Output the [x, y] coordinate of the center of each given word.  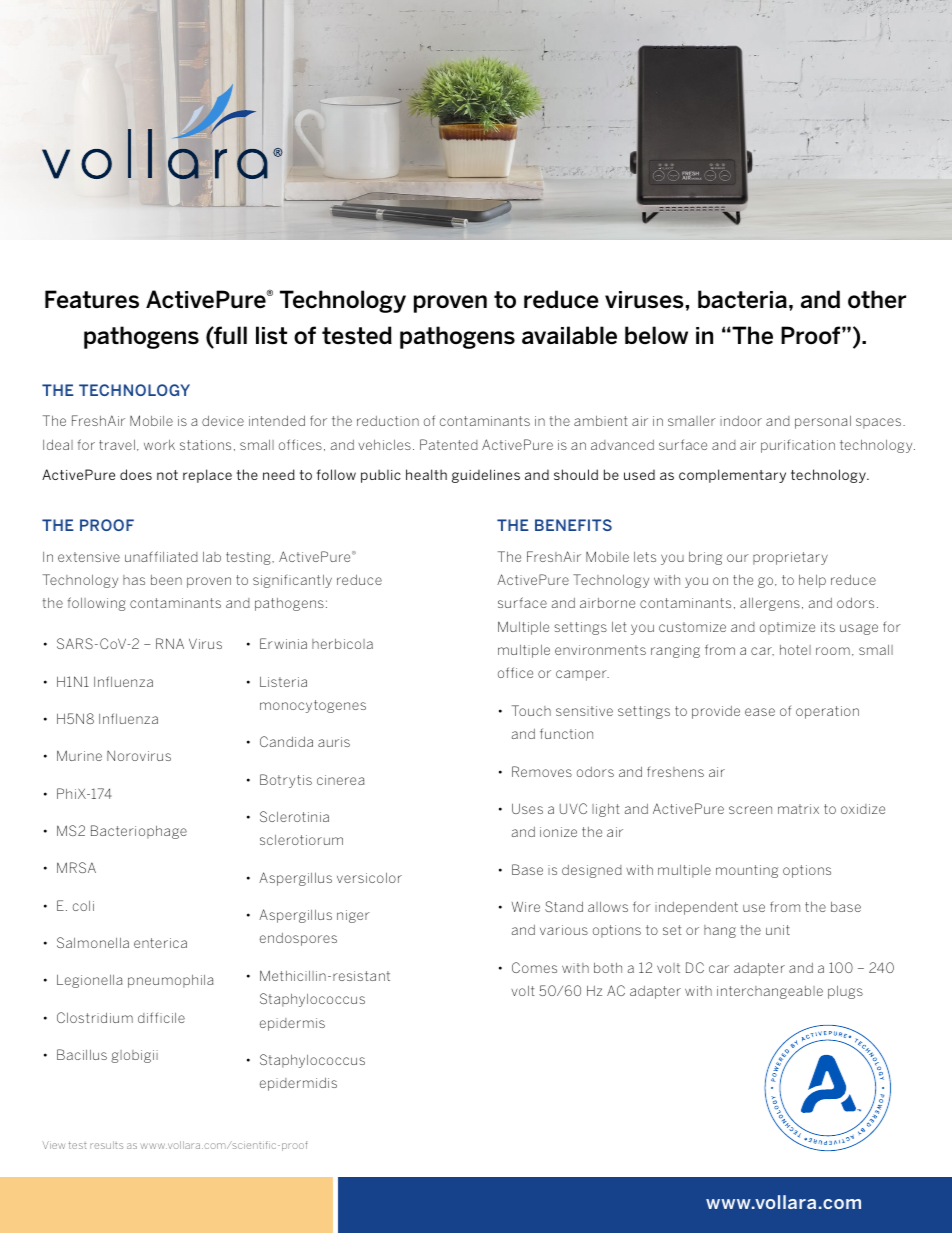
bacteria [742, 299]
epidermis [292, 1024]
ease [760, 712]
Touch [531, 710]
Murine [79, 755]
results [106, 1145]
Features [92, 299]
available [569, 335]
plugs [845, 992]
